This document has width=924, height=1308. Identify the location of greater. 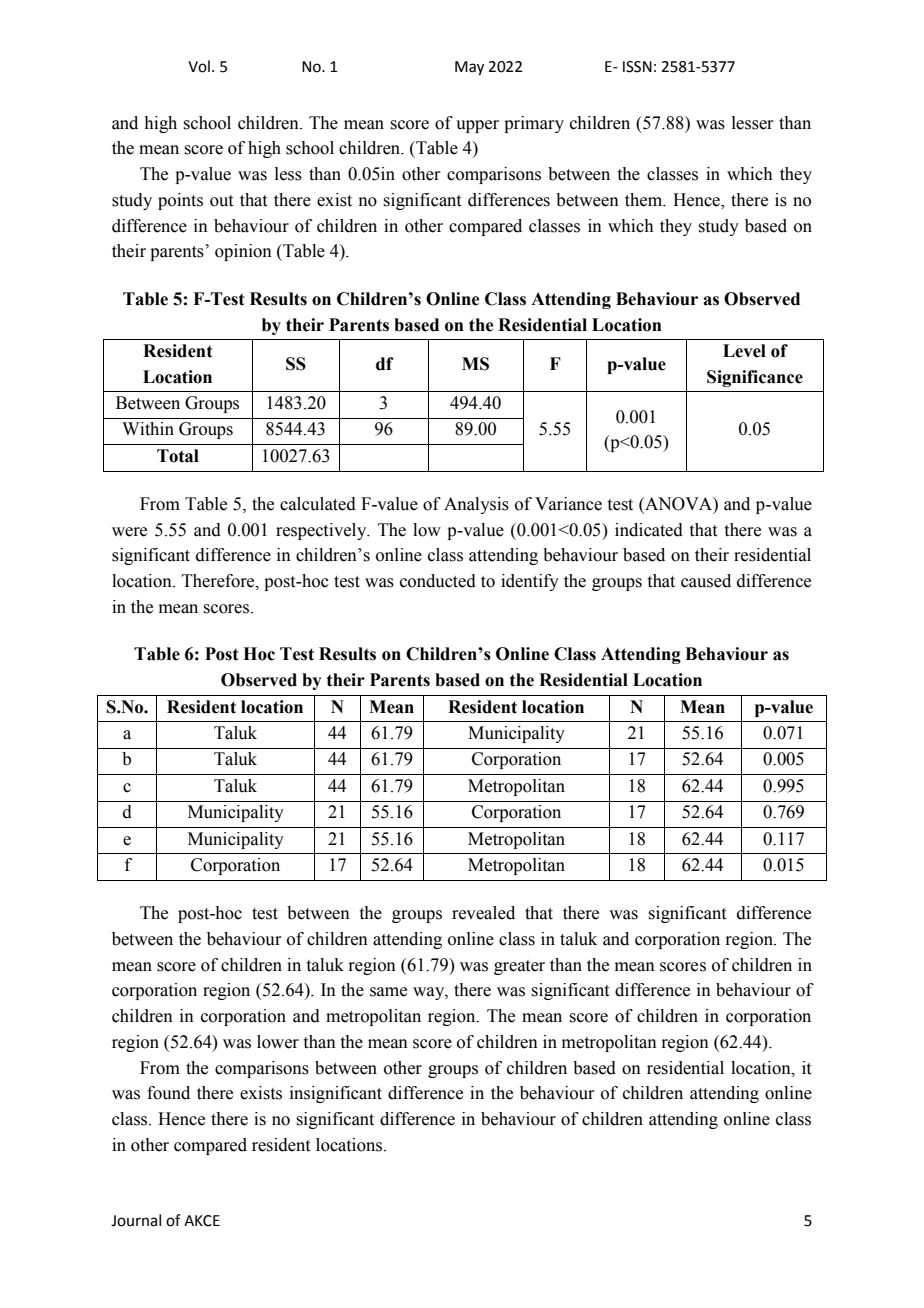
(519, 967).
